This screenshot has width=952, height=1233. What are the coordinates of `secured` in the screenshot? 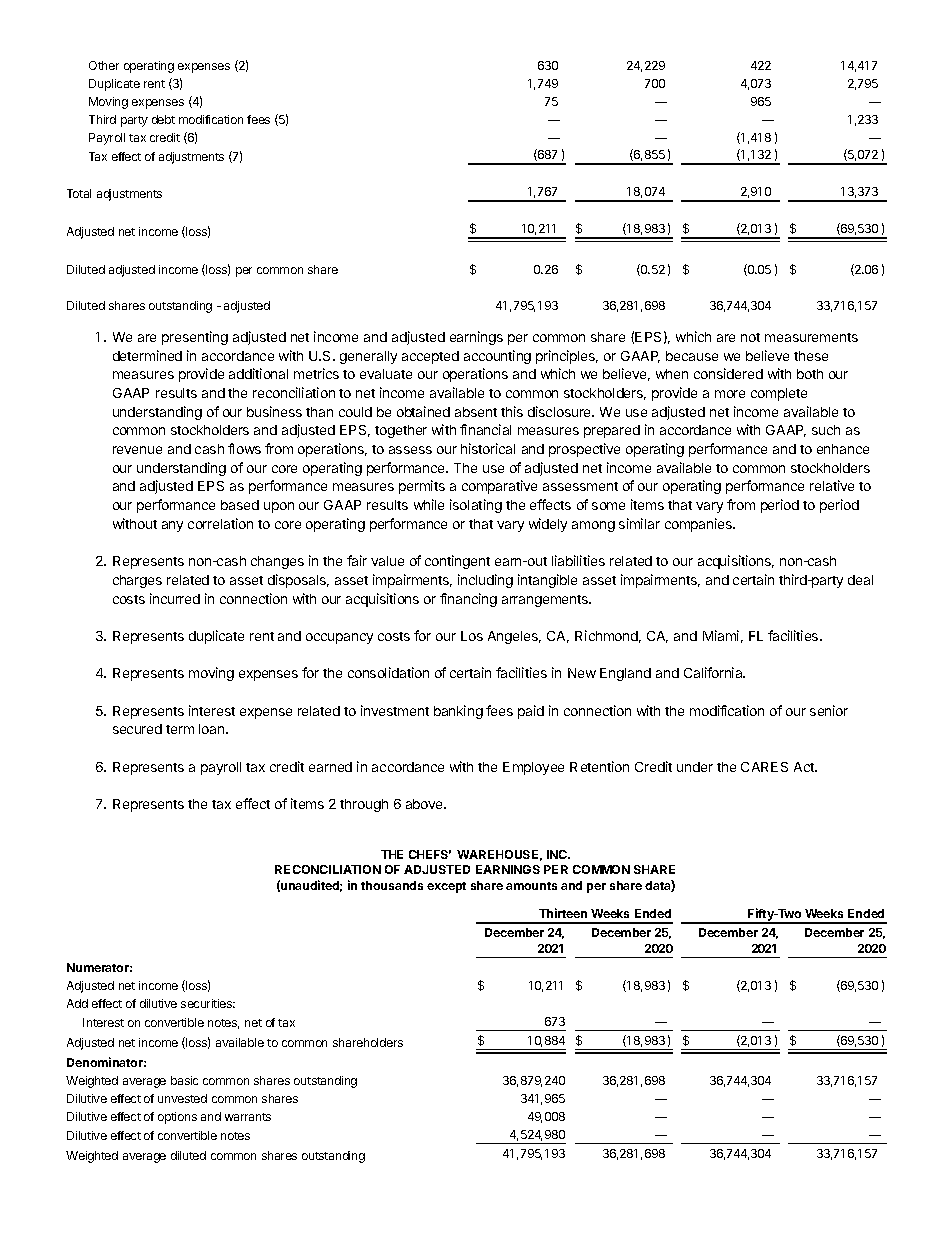 It's located at (137, 729).
